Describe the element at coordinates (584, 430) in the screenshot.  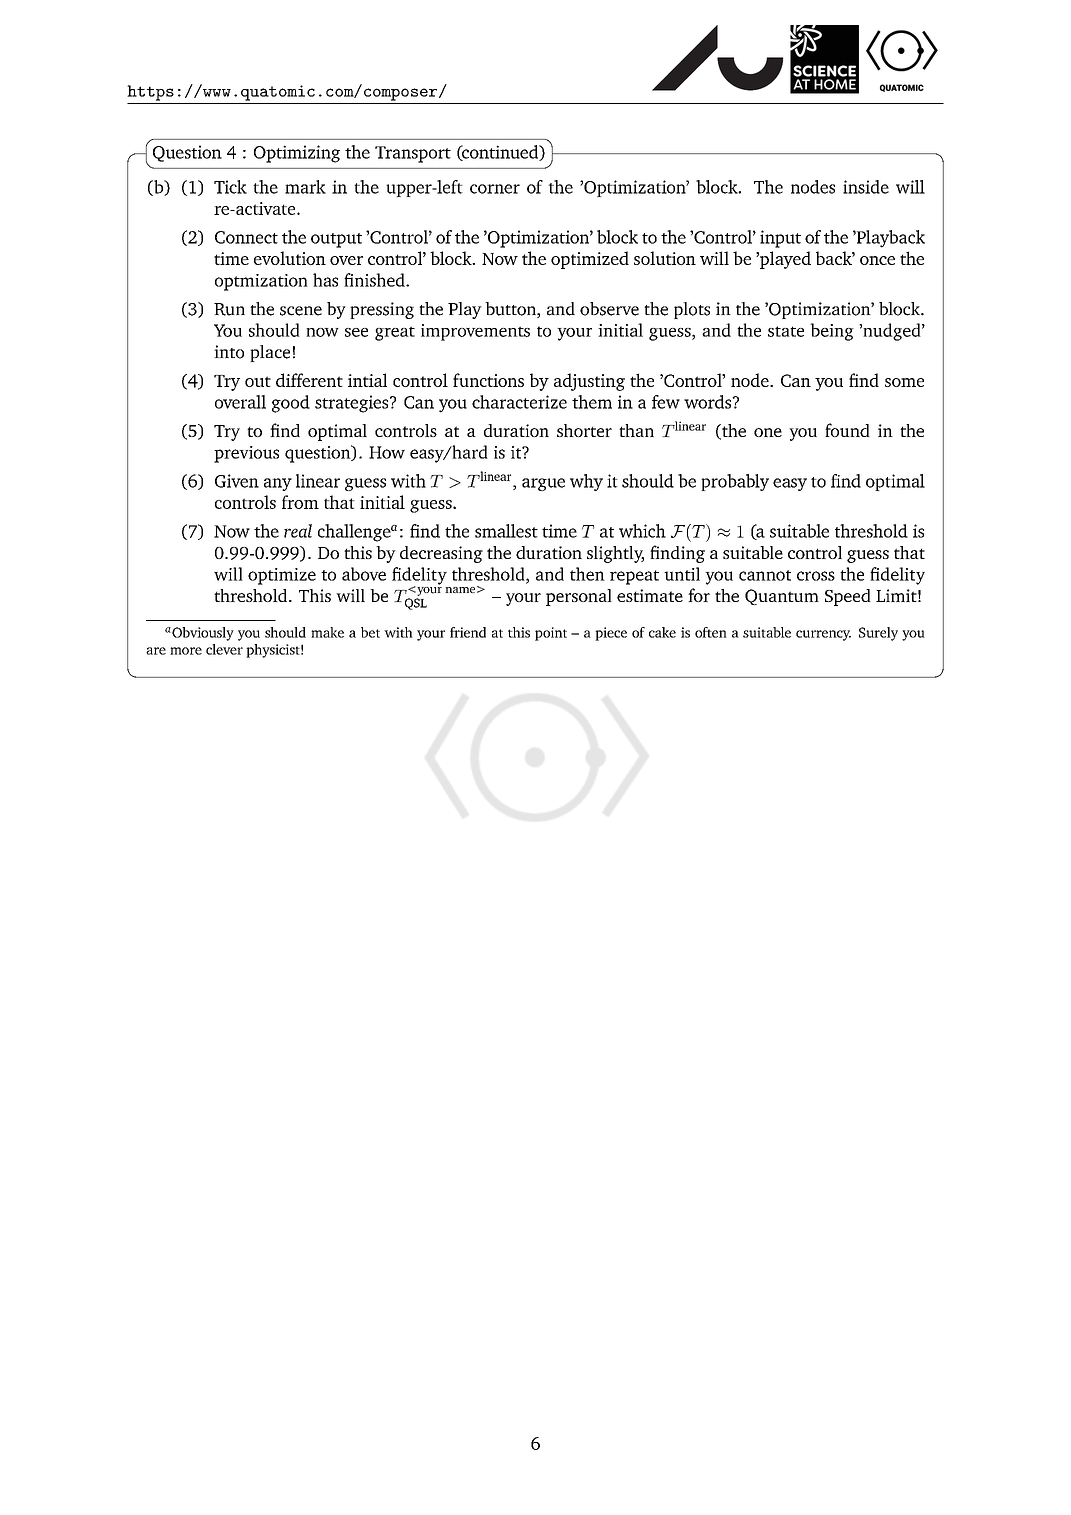
I see `shorter` at that location.
